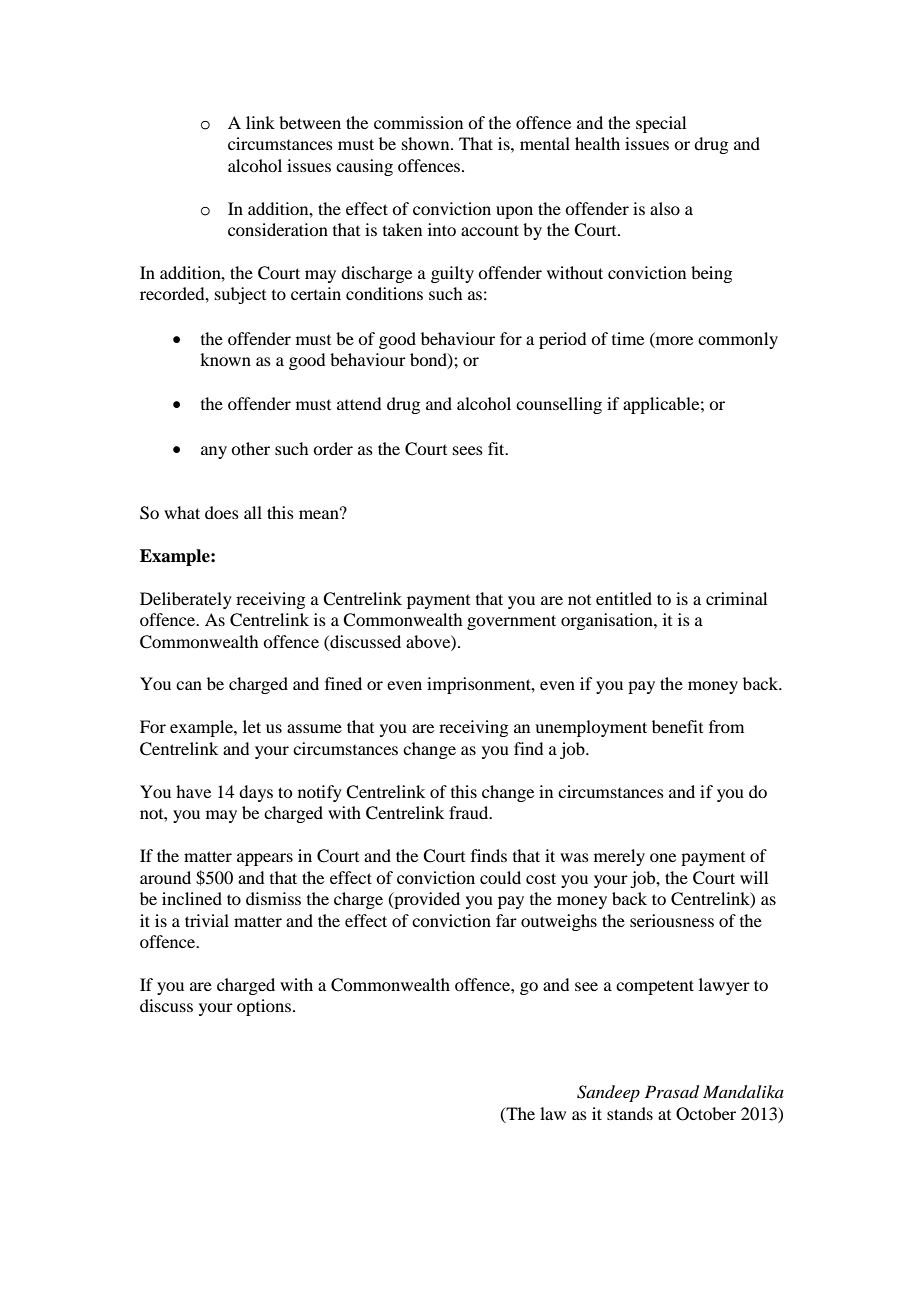 Image resolution: width=924 pixels, height=1309 pixels. What do you see at coordinates (677, 726) in the image?
I see `benefit` at bounding box center [677, 726].
